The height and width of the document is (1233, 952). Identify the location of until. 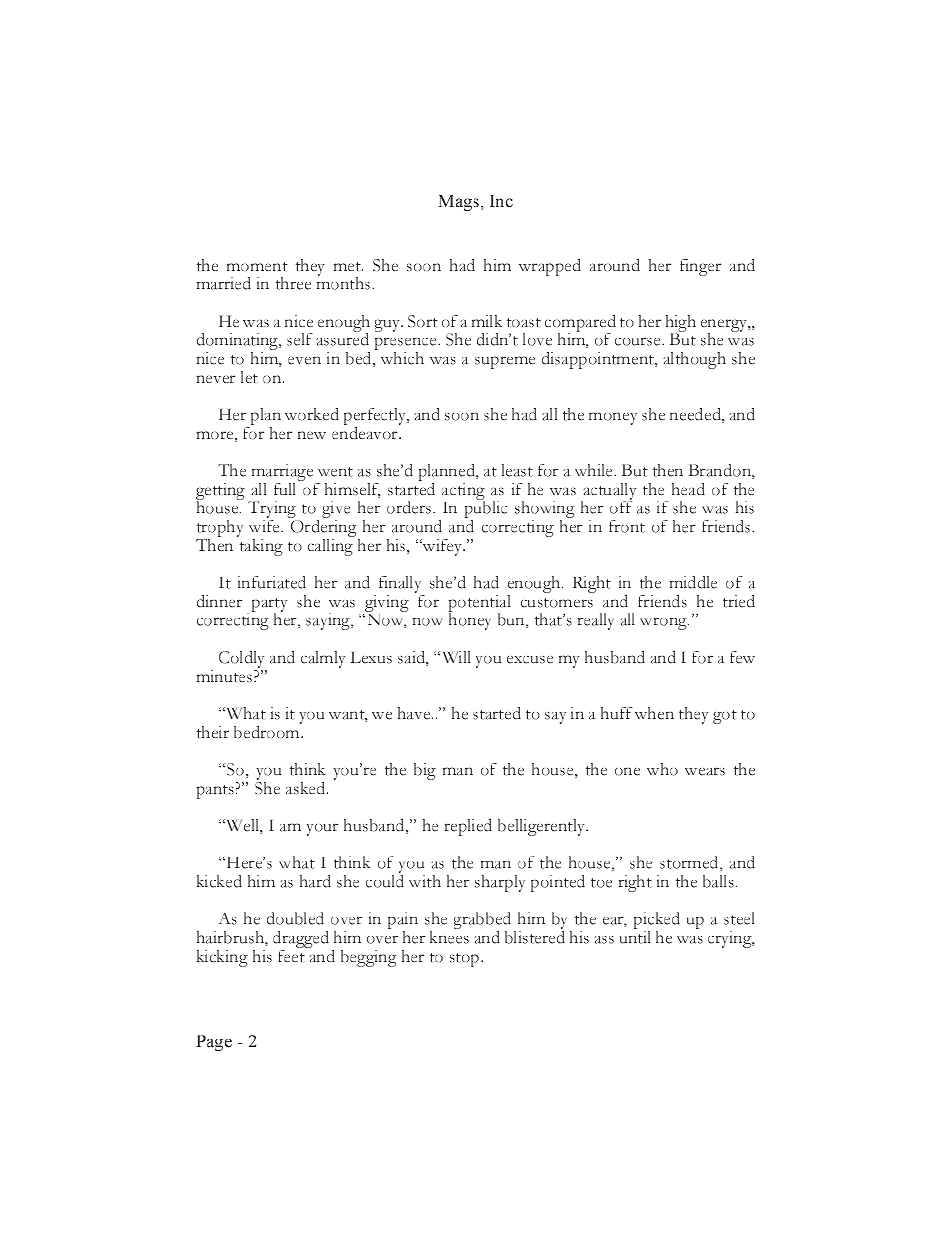
(635, 937).
